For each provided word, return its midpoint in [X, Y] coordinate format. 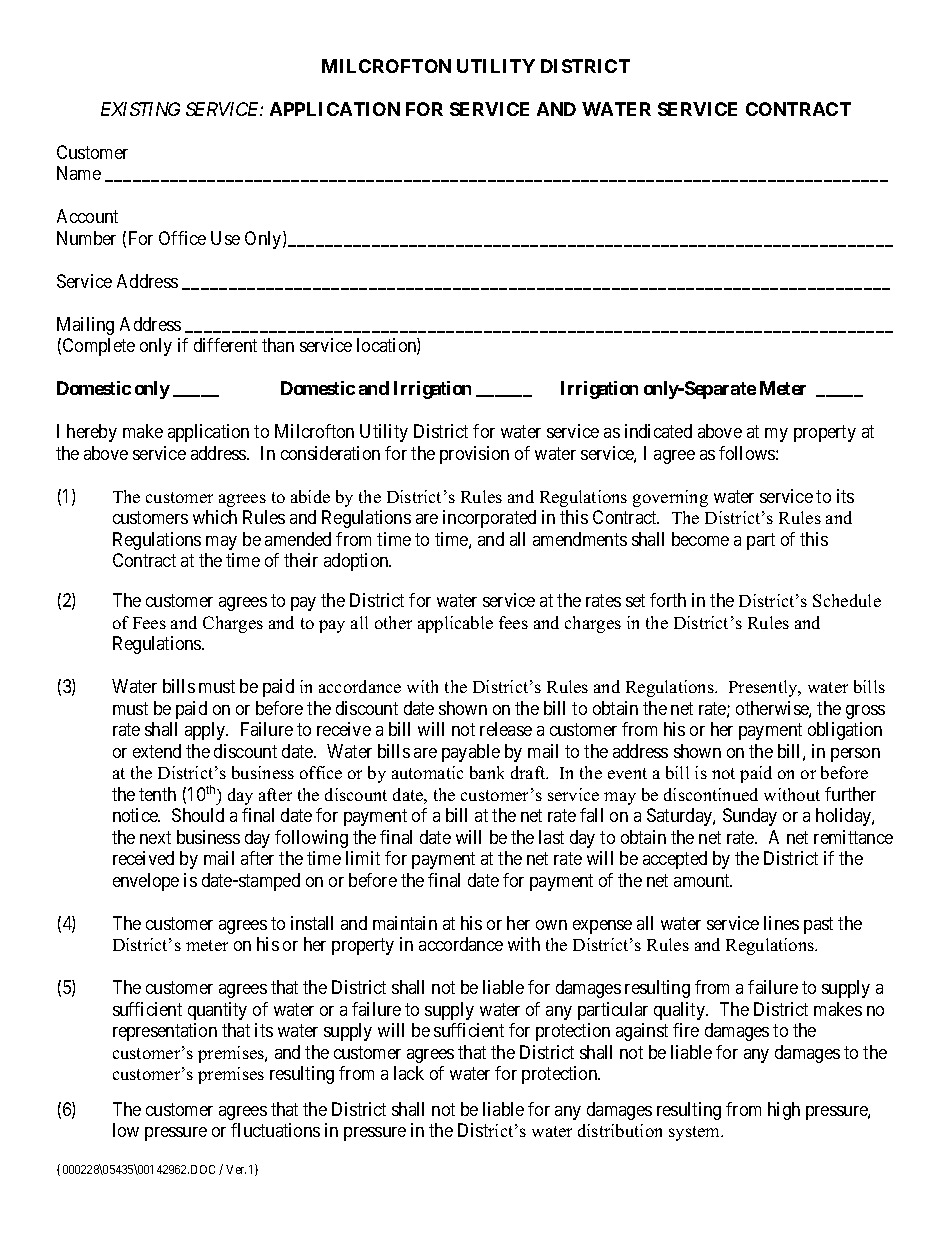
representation [165, 1032]
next [155, 837]
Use [225, 238]
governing [670, 498]
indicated [658, 431]
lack [409, 1073]
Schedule [847, 600]
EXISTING [140, 109]
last [551, 837]
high [784, 1111]
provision [474, 455]
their [301, 560]
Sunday [750, 817]
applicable [455, 624]
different [225, 345]
